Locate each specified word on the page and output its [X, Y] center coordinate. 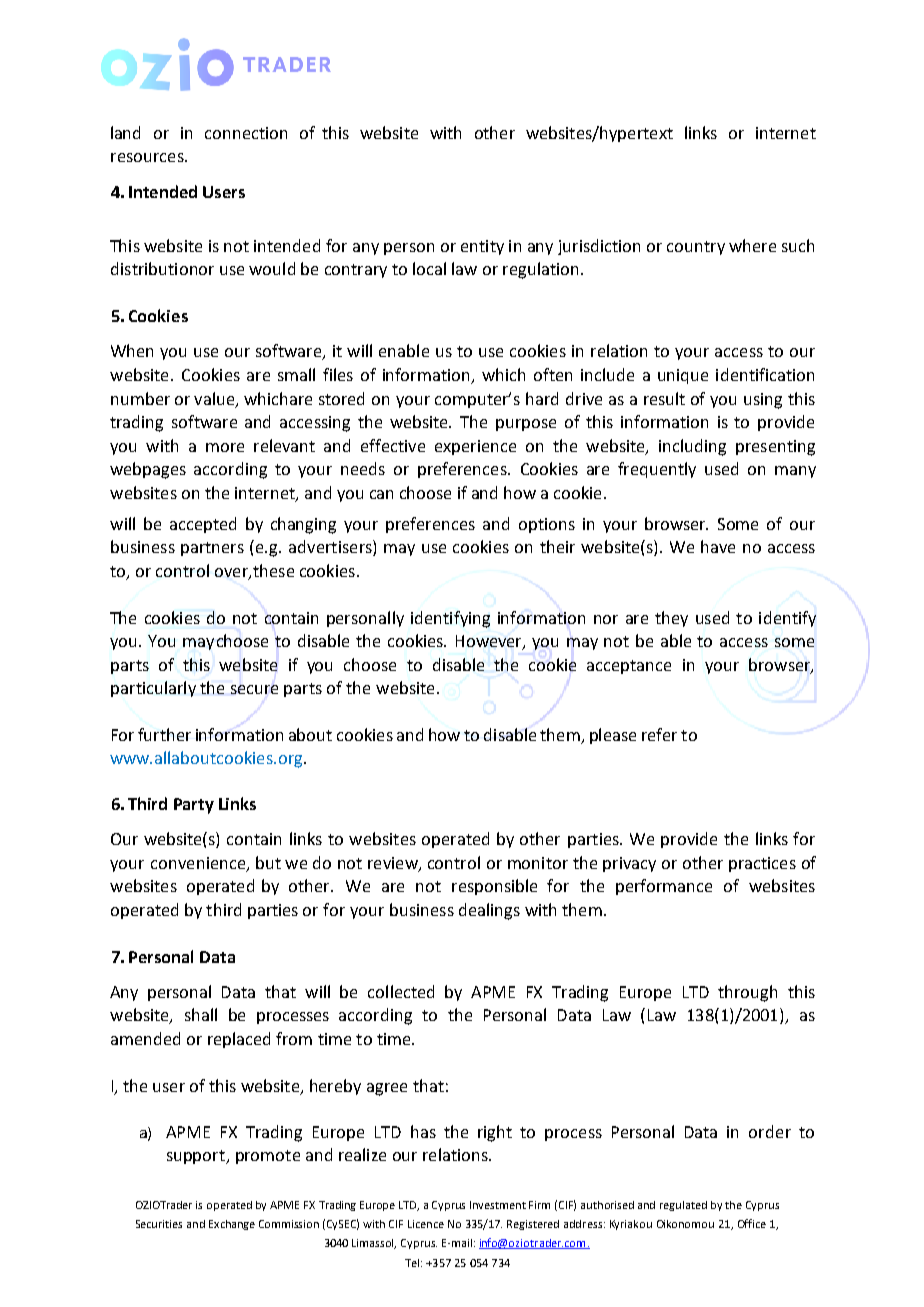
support [197, 1157]
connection [246, 133]
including [692, 447]
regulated [683, 1206]
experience [475, 447]
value [215, 399]
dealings [489, 911]
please [613, 736]
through [747, 993]
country [696, 248]
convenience [198, 863]
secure [254, 689]
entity [482, 247]
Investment [498, 1205]
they [671, 619]
